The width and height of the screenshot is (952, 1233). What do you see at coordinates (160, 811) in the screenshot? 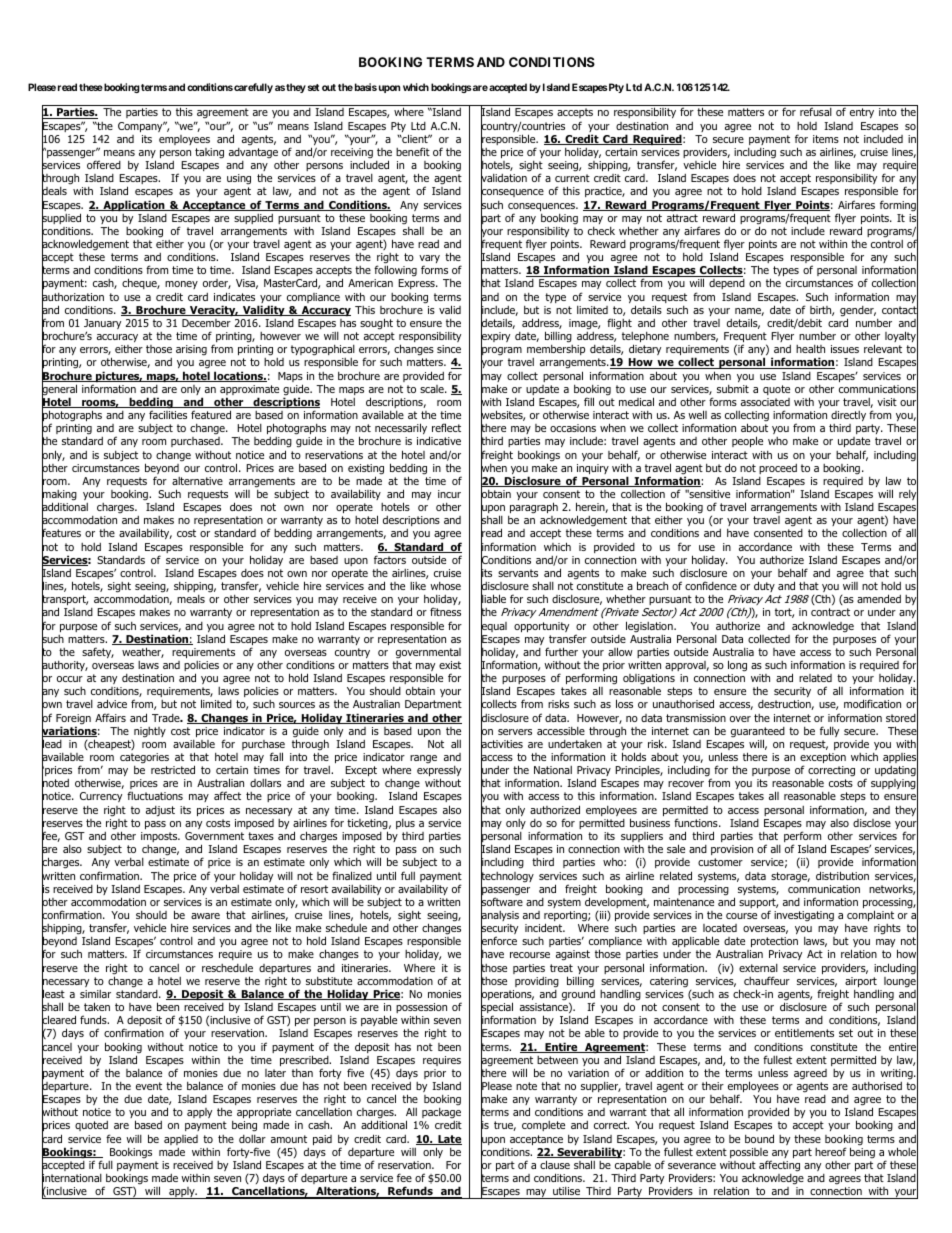
I see `adjust` at bounding box center [160, 811].
